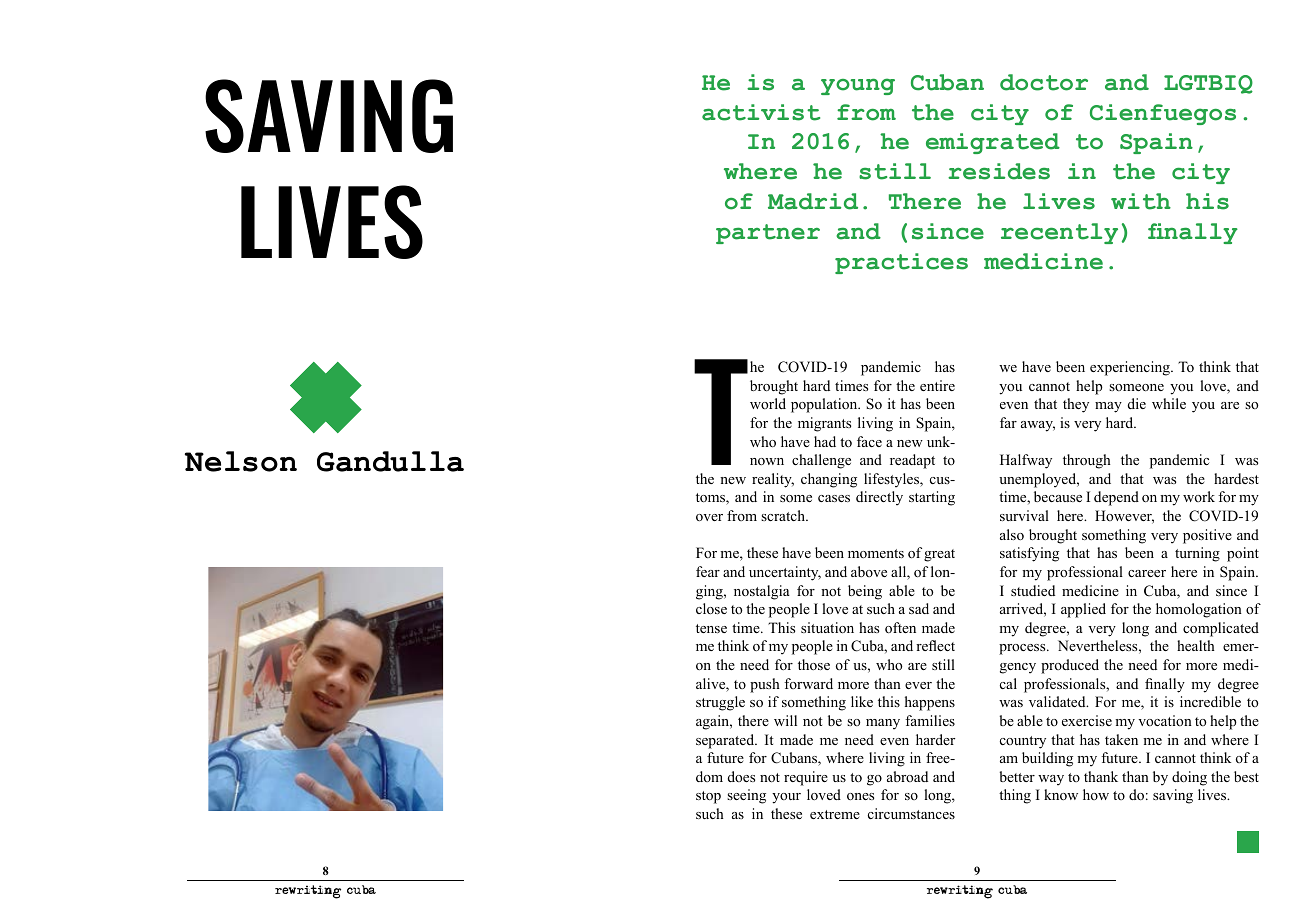  Describe the element at coordinates (746, 796) in the screenshot. I see `seeing` at that location.
